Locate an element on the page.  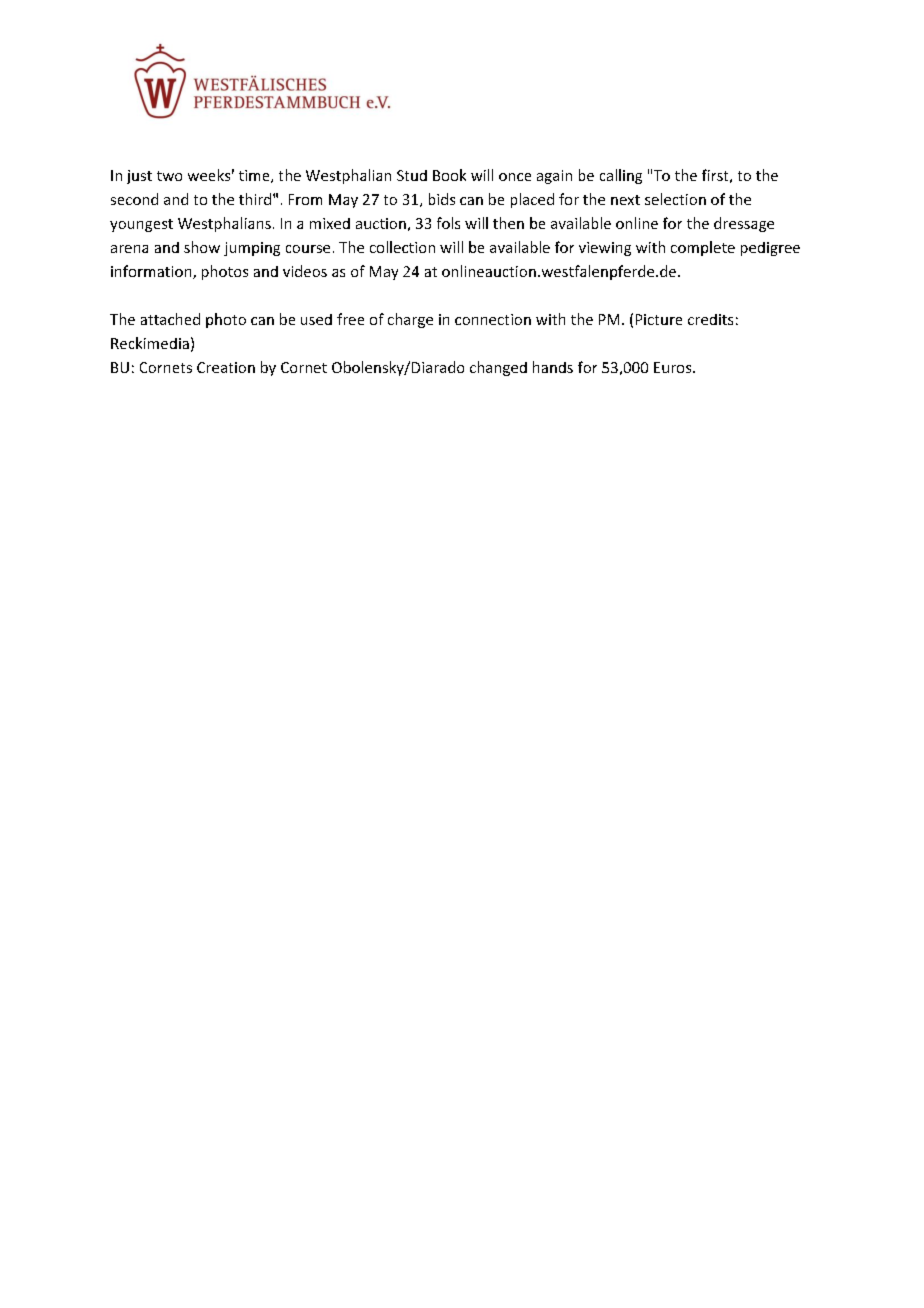
credits is located at coordinates (710, 319).
